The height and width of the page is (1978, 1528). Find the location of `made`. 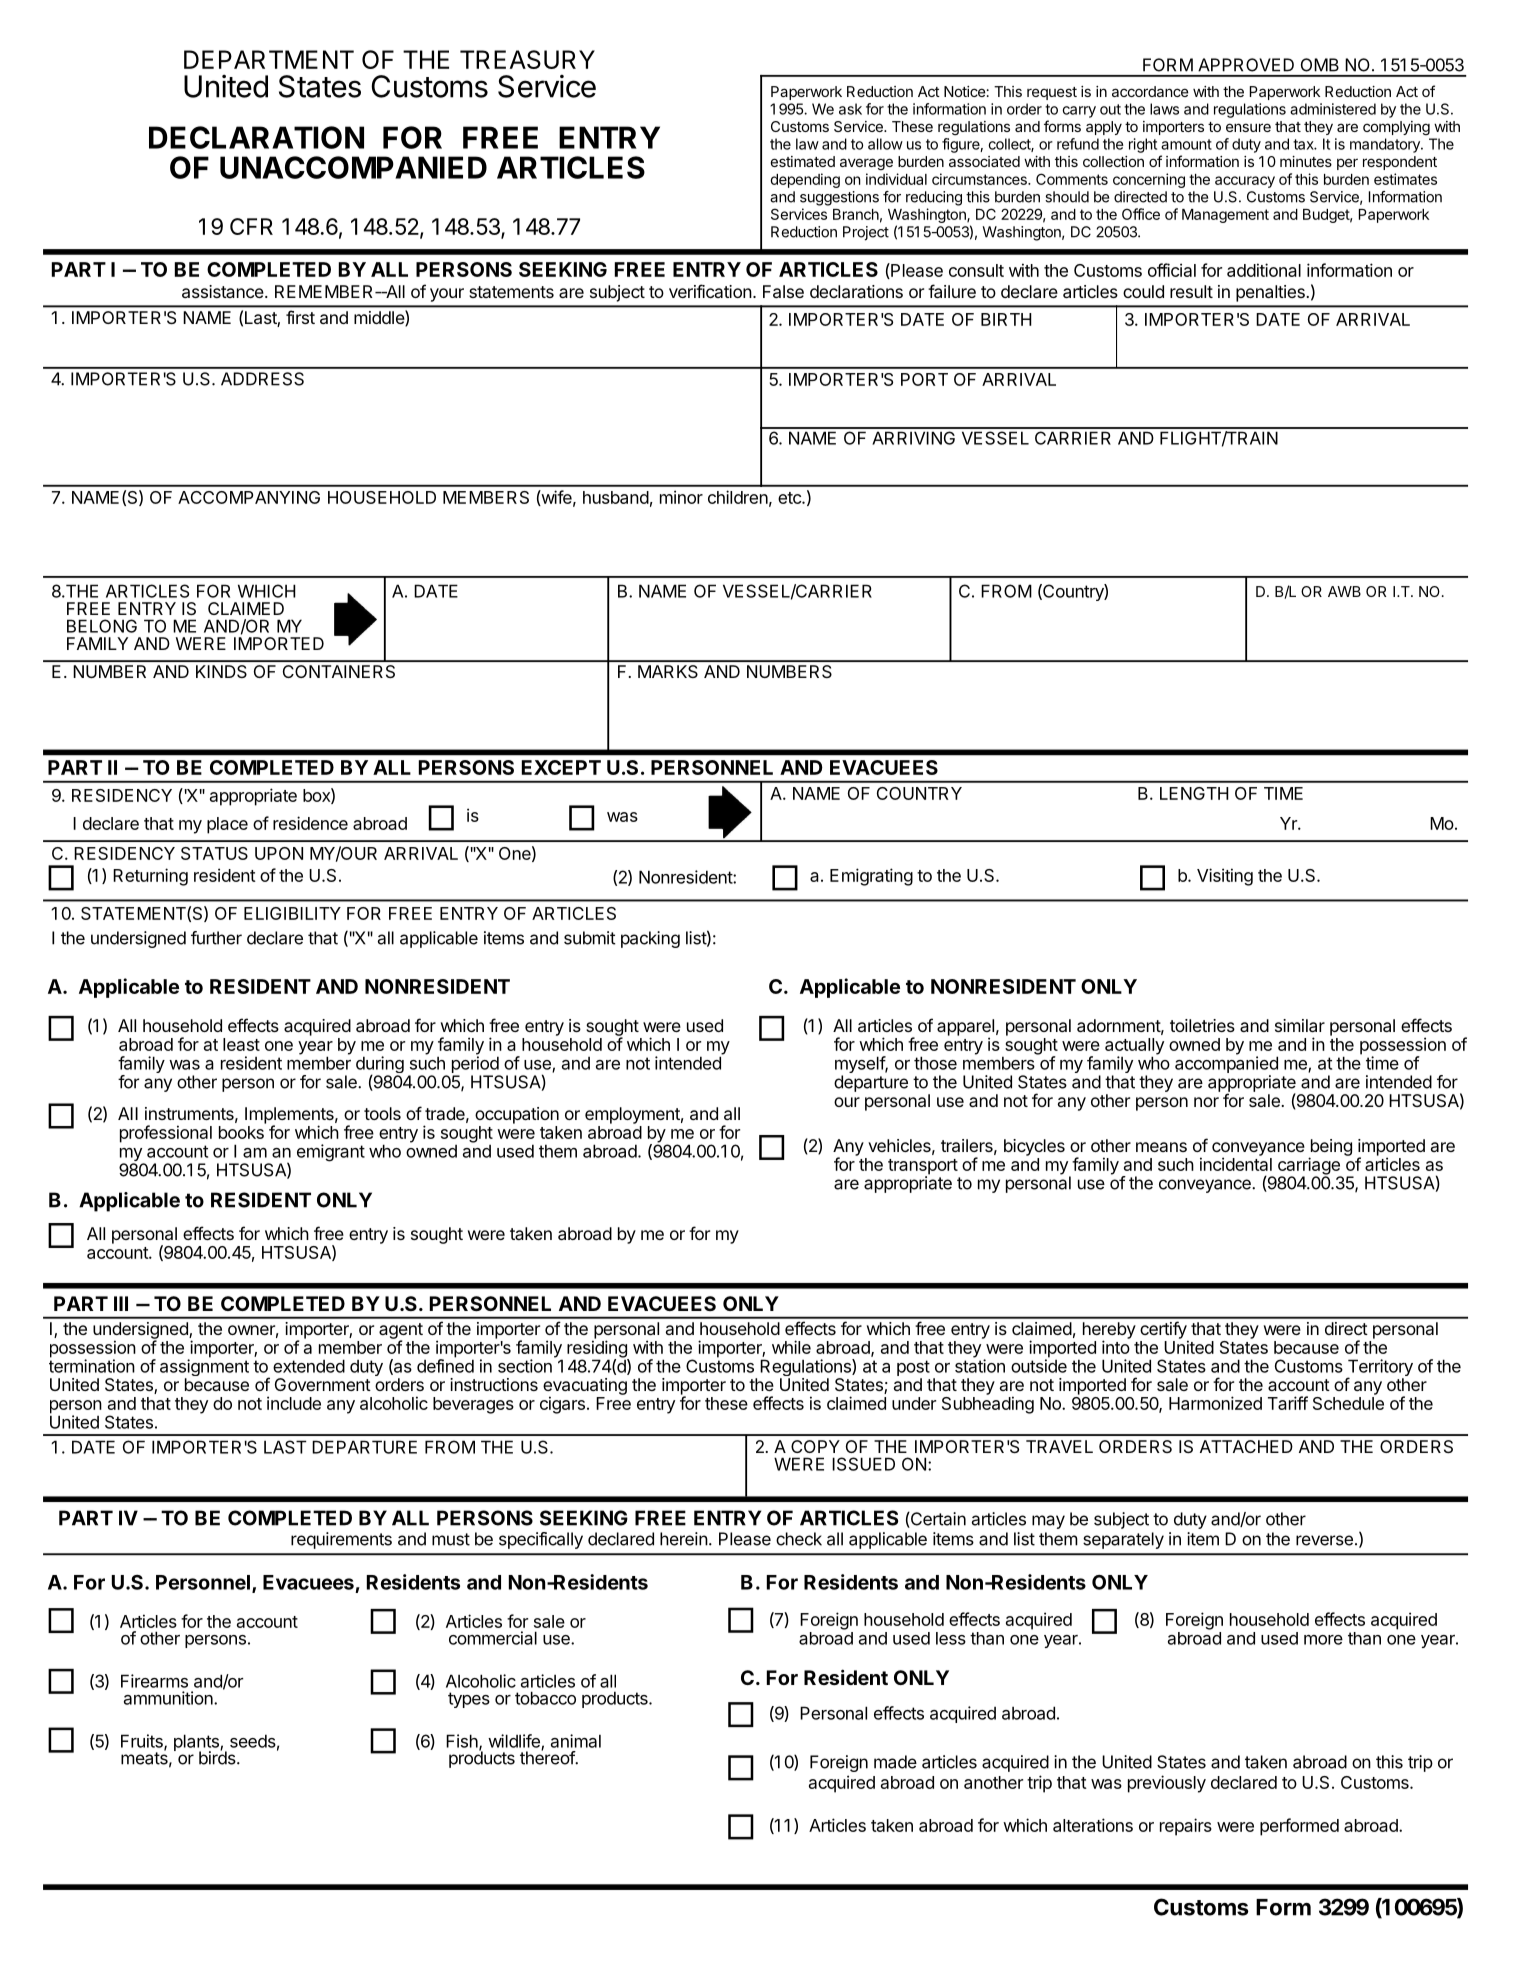

made is located at coordinates (895, 1762).
